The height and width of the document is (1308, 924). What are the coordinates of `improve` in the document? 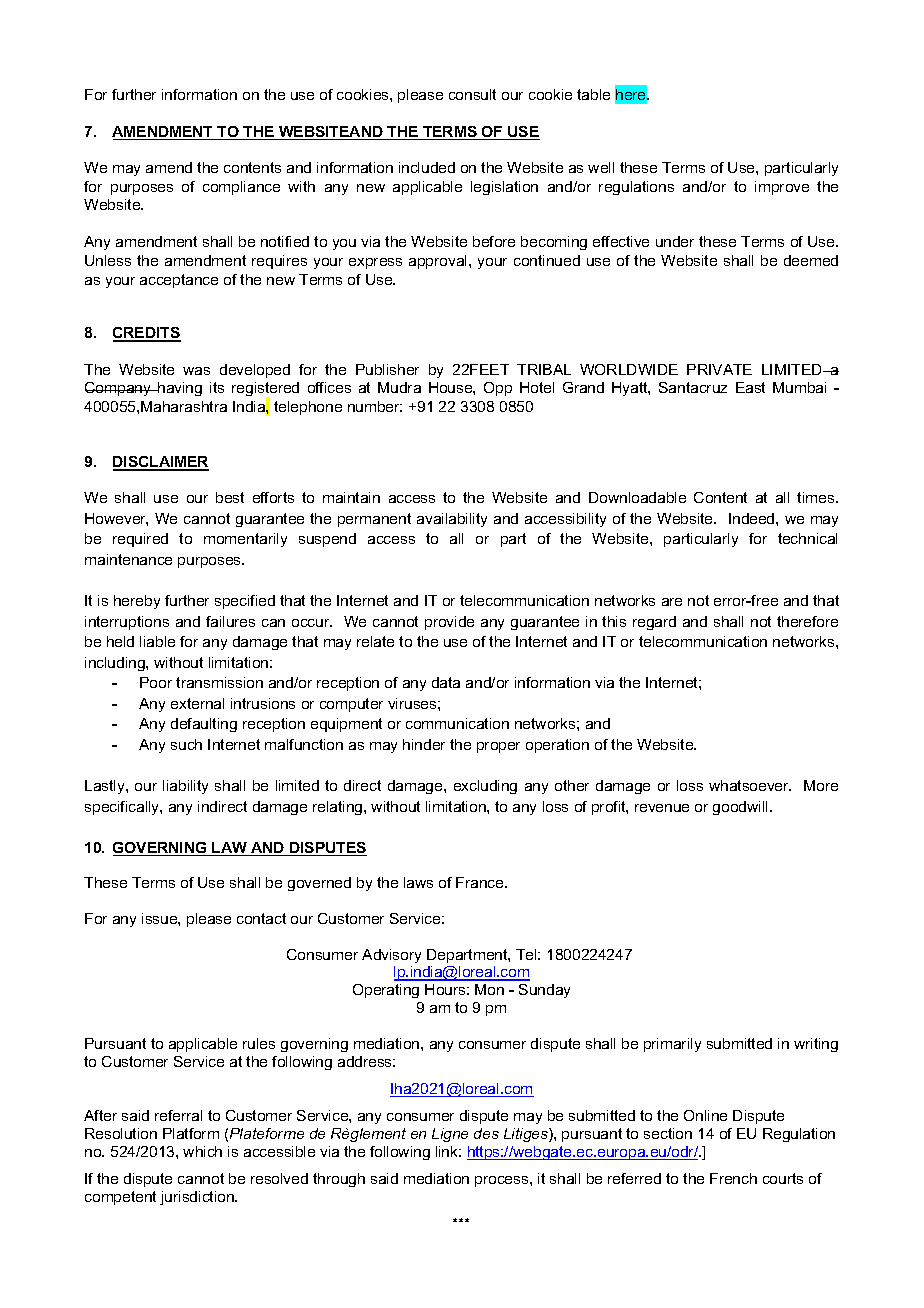 It's located at (782, 188).
